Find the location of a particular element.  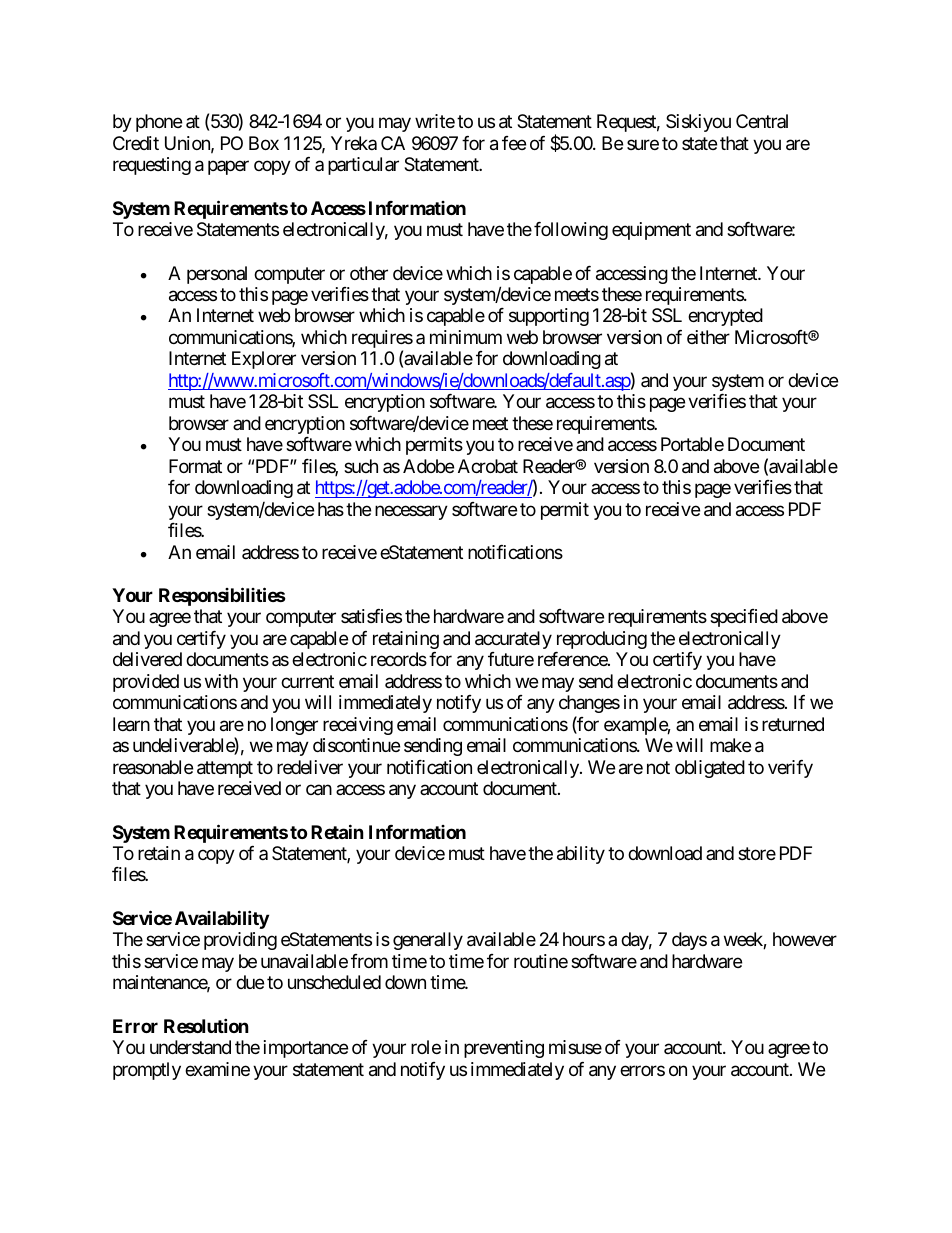

attempt is located at coordinates (225, 769).
